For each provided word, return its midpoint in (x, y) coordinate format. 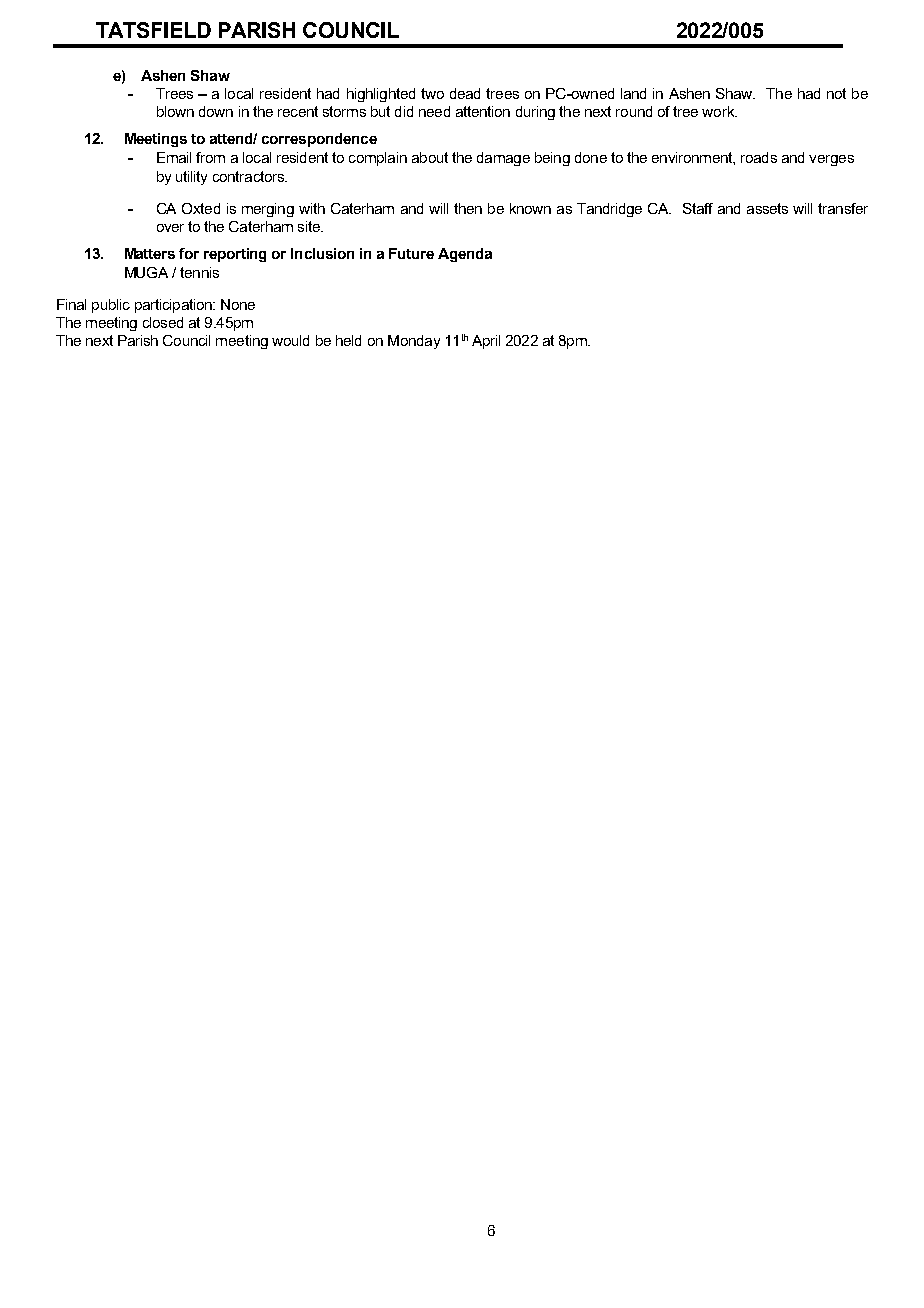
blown (175, 111)
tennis (199, 272)
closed (163, 322)
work (719, 111)
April (486, 342)
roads (759, 157)
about (430, 157)
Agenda (465, 255)
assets (767, 208)
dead (465, 93)
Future (411, 253)
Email (174, 157)
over (170, 228)
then (468, 208)
